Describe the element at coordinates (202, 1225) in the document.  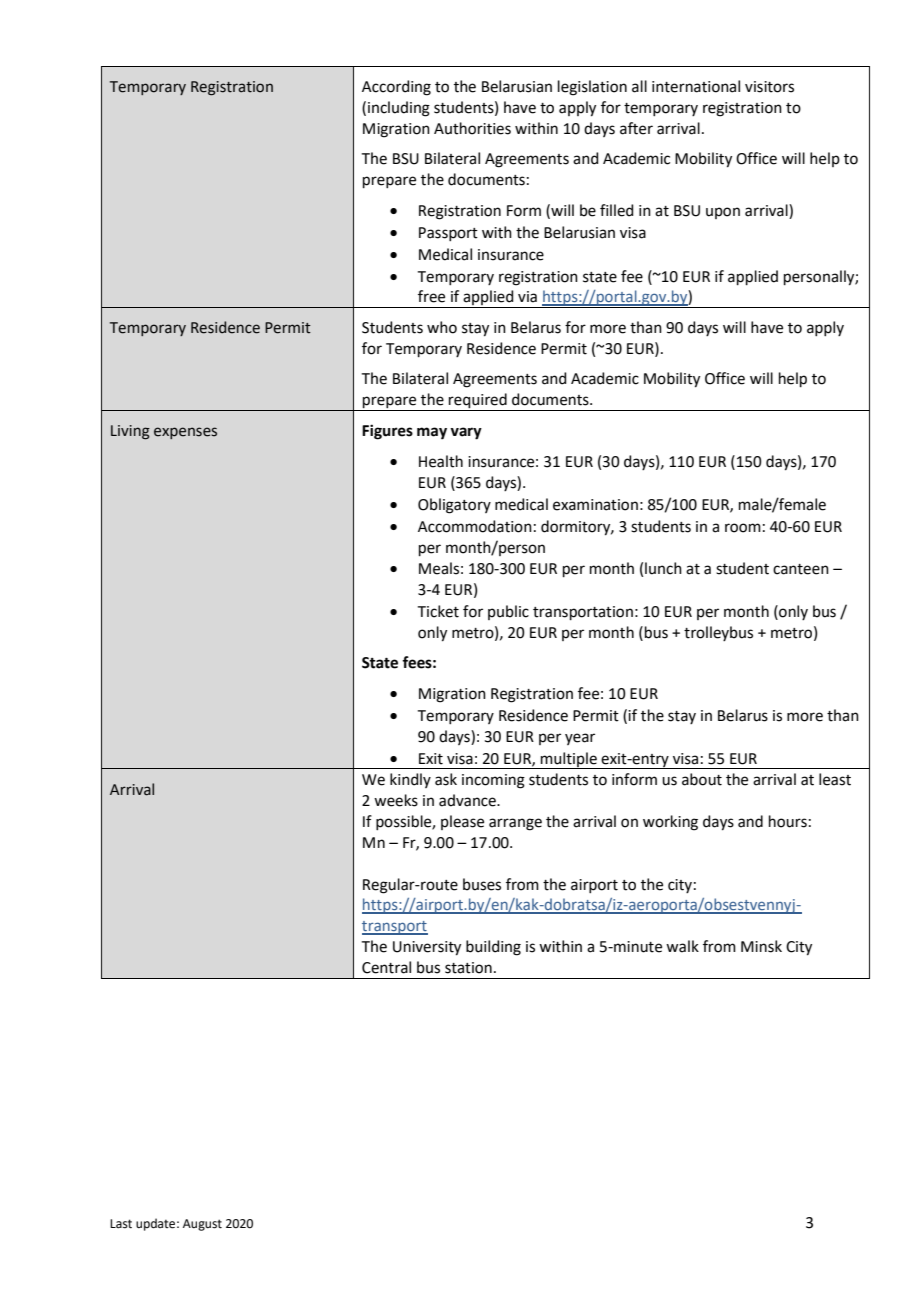
I see `August` at that location.
